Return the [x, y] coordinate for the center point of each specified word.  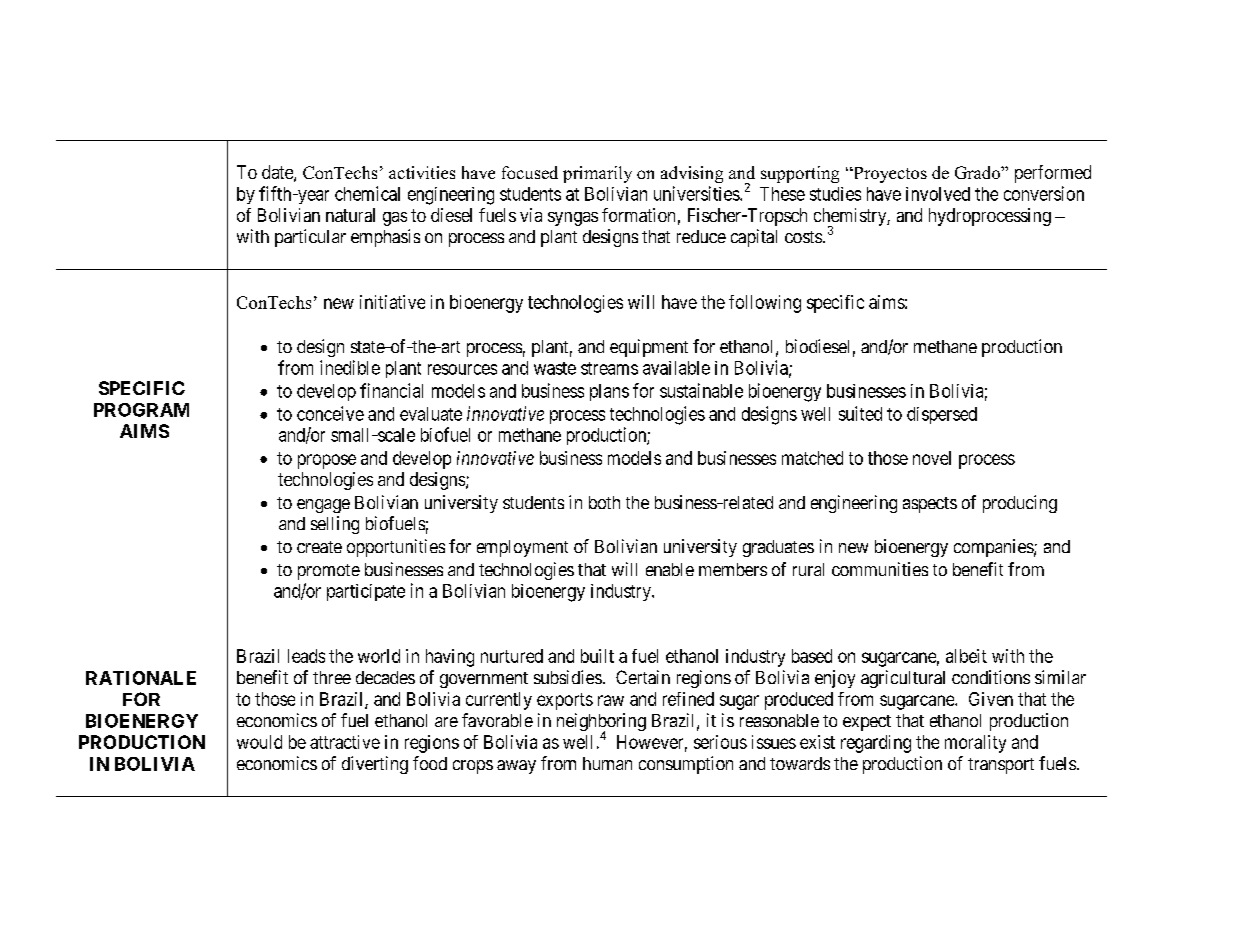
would [259, 742]
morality [975, 744]
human [607, 763]
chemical [367, 193]
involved [938, 194]
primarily [597, 174]
